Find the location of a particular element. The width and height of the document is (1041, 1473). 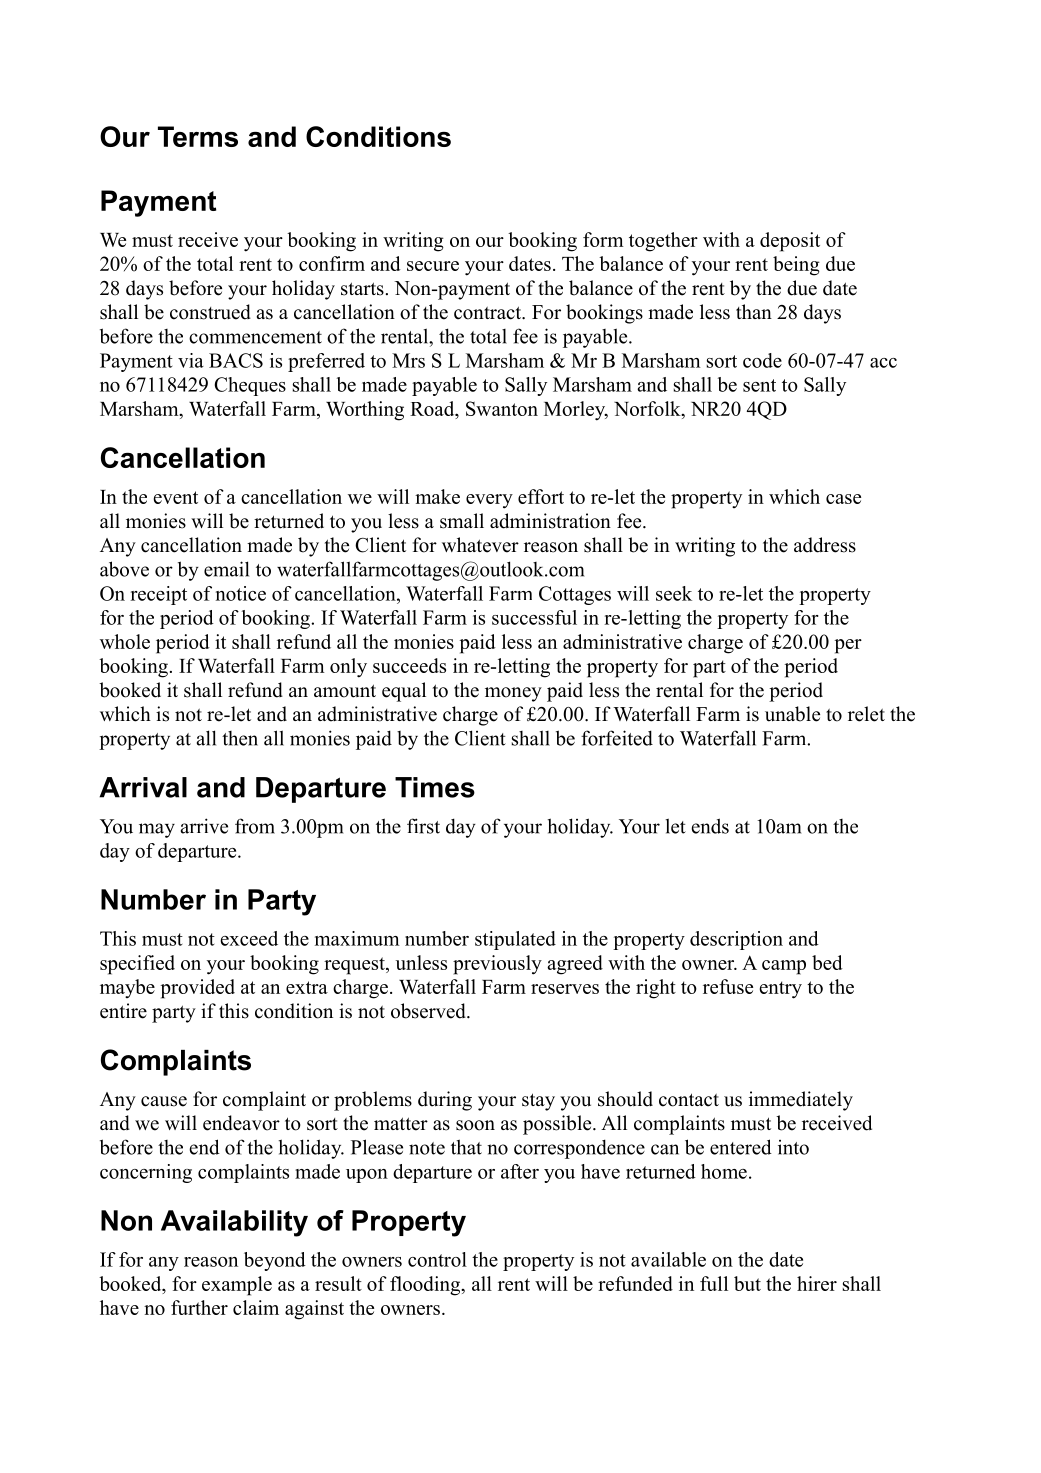

ends is located at coordinates (710, 826).
